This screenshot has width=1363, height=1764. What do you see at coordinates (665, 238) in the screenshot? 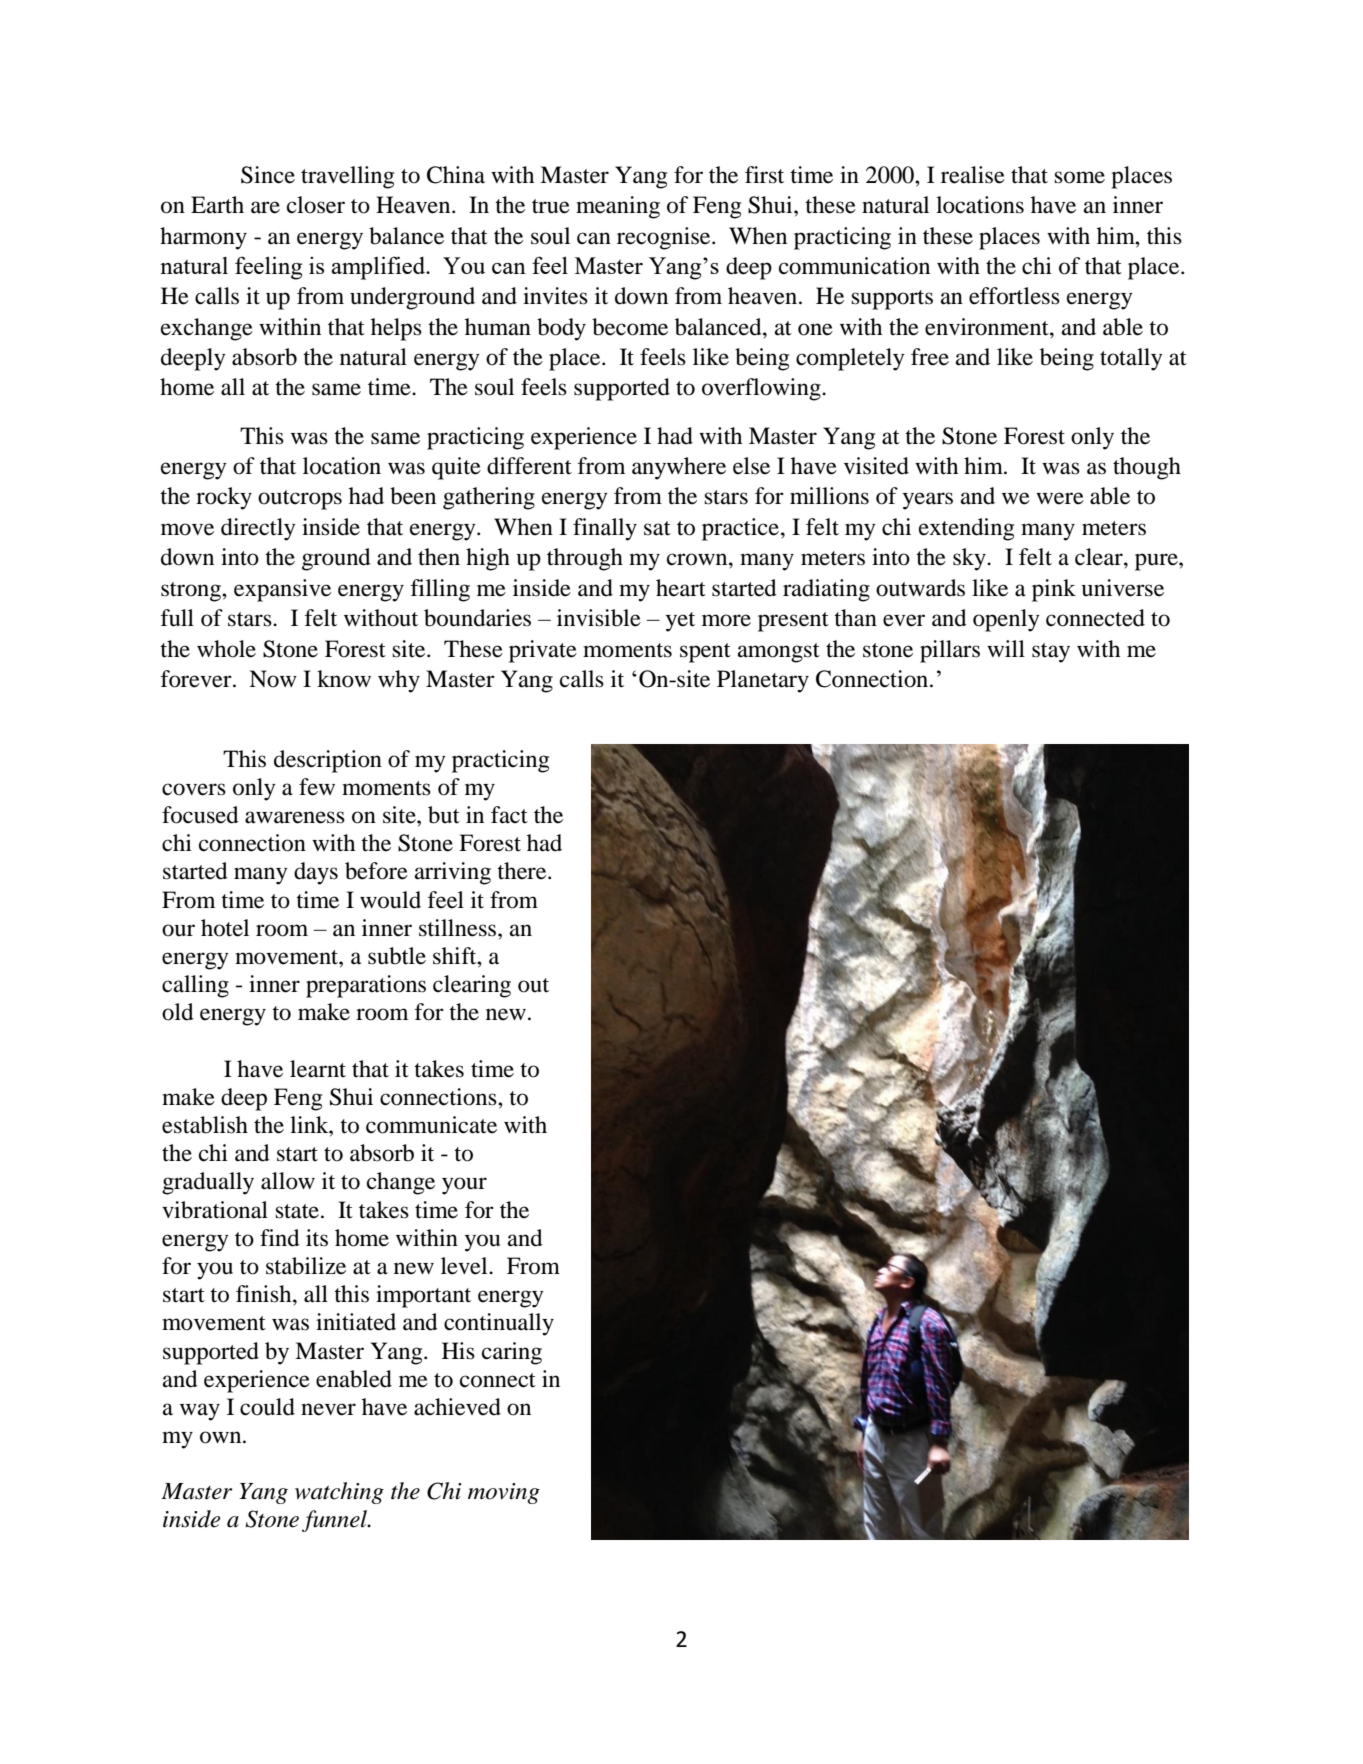
I see `recognise` at bounding box center [665, 238].
